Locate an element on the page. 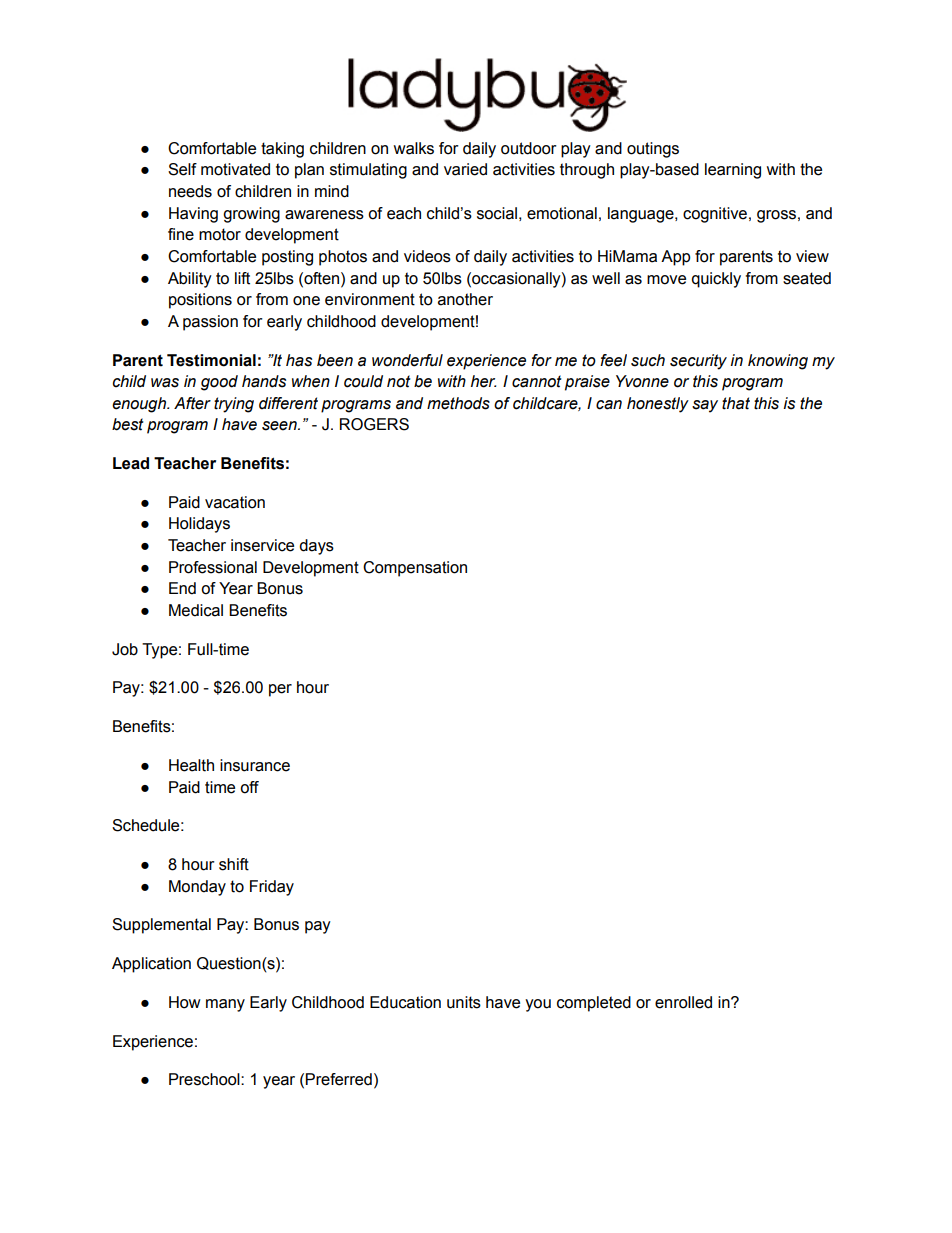 The width and height of the document is (952, 1233). Medical is located at coordinates (196, 610).
